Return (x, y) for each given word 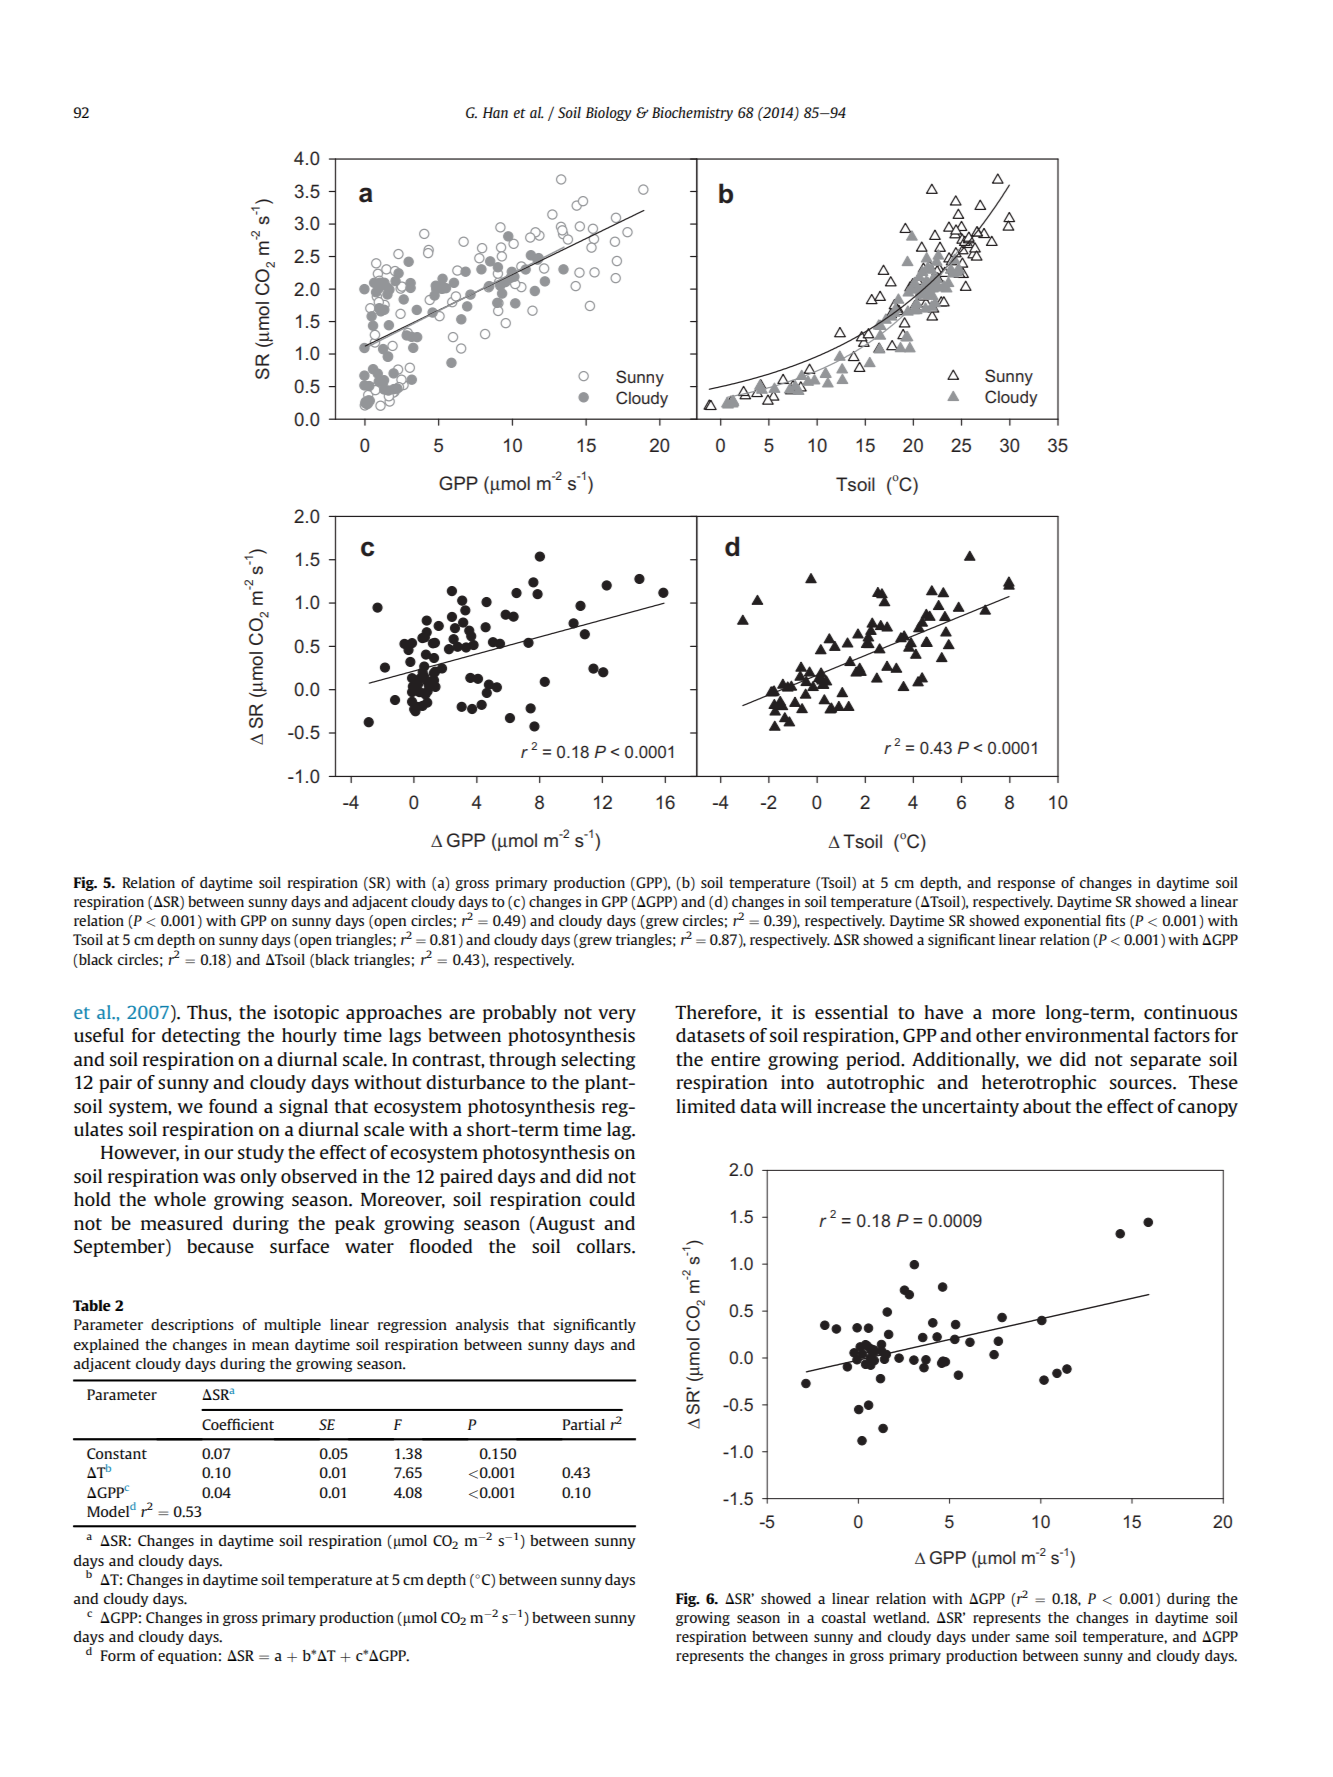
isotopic (306, 1014)
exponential (1062, 922)
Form (118, 1655)
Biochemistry (692, 114)
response (1026, 885)
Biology (608, 114)
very (617, 1016)
